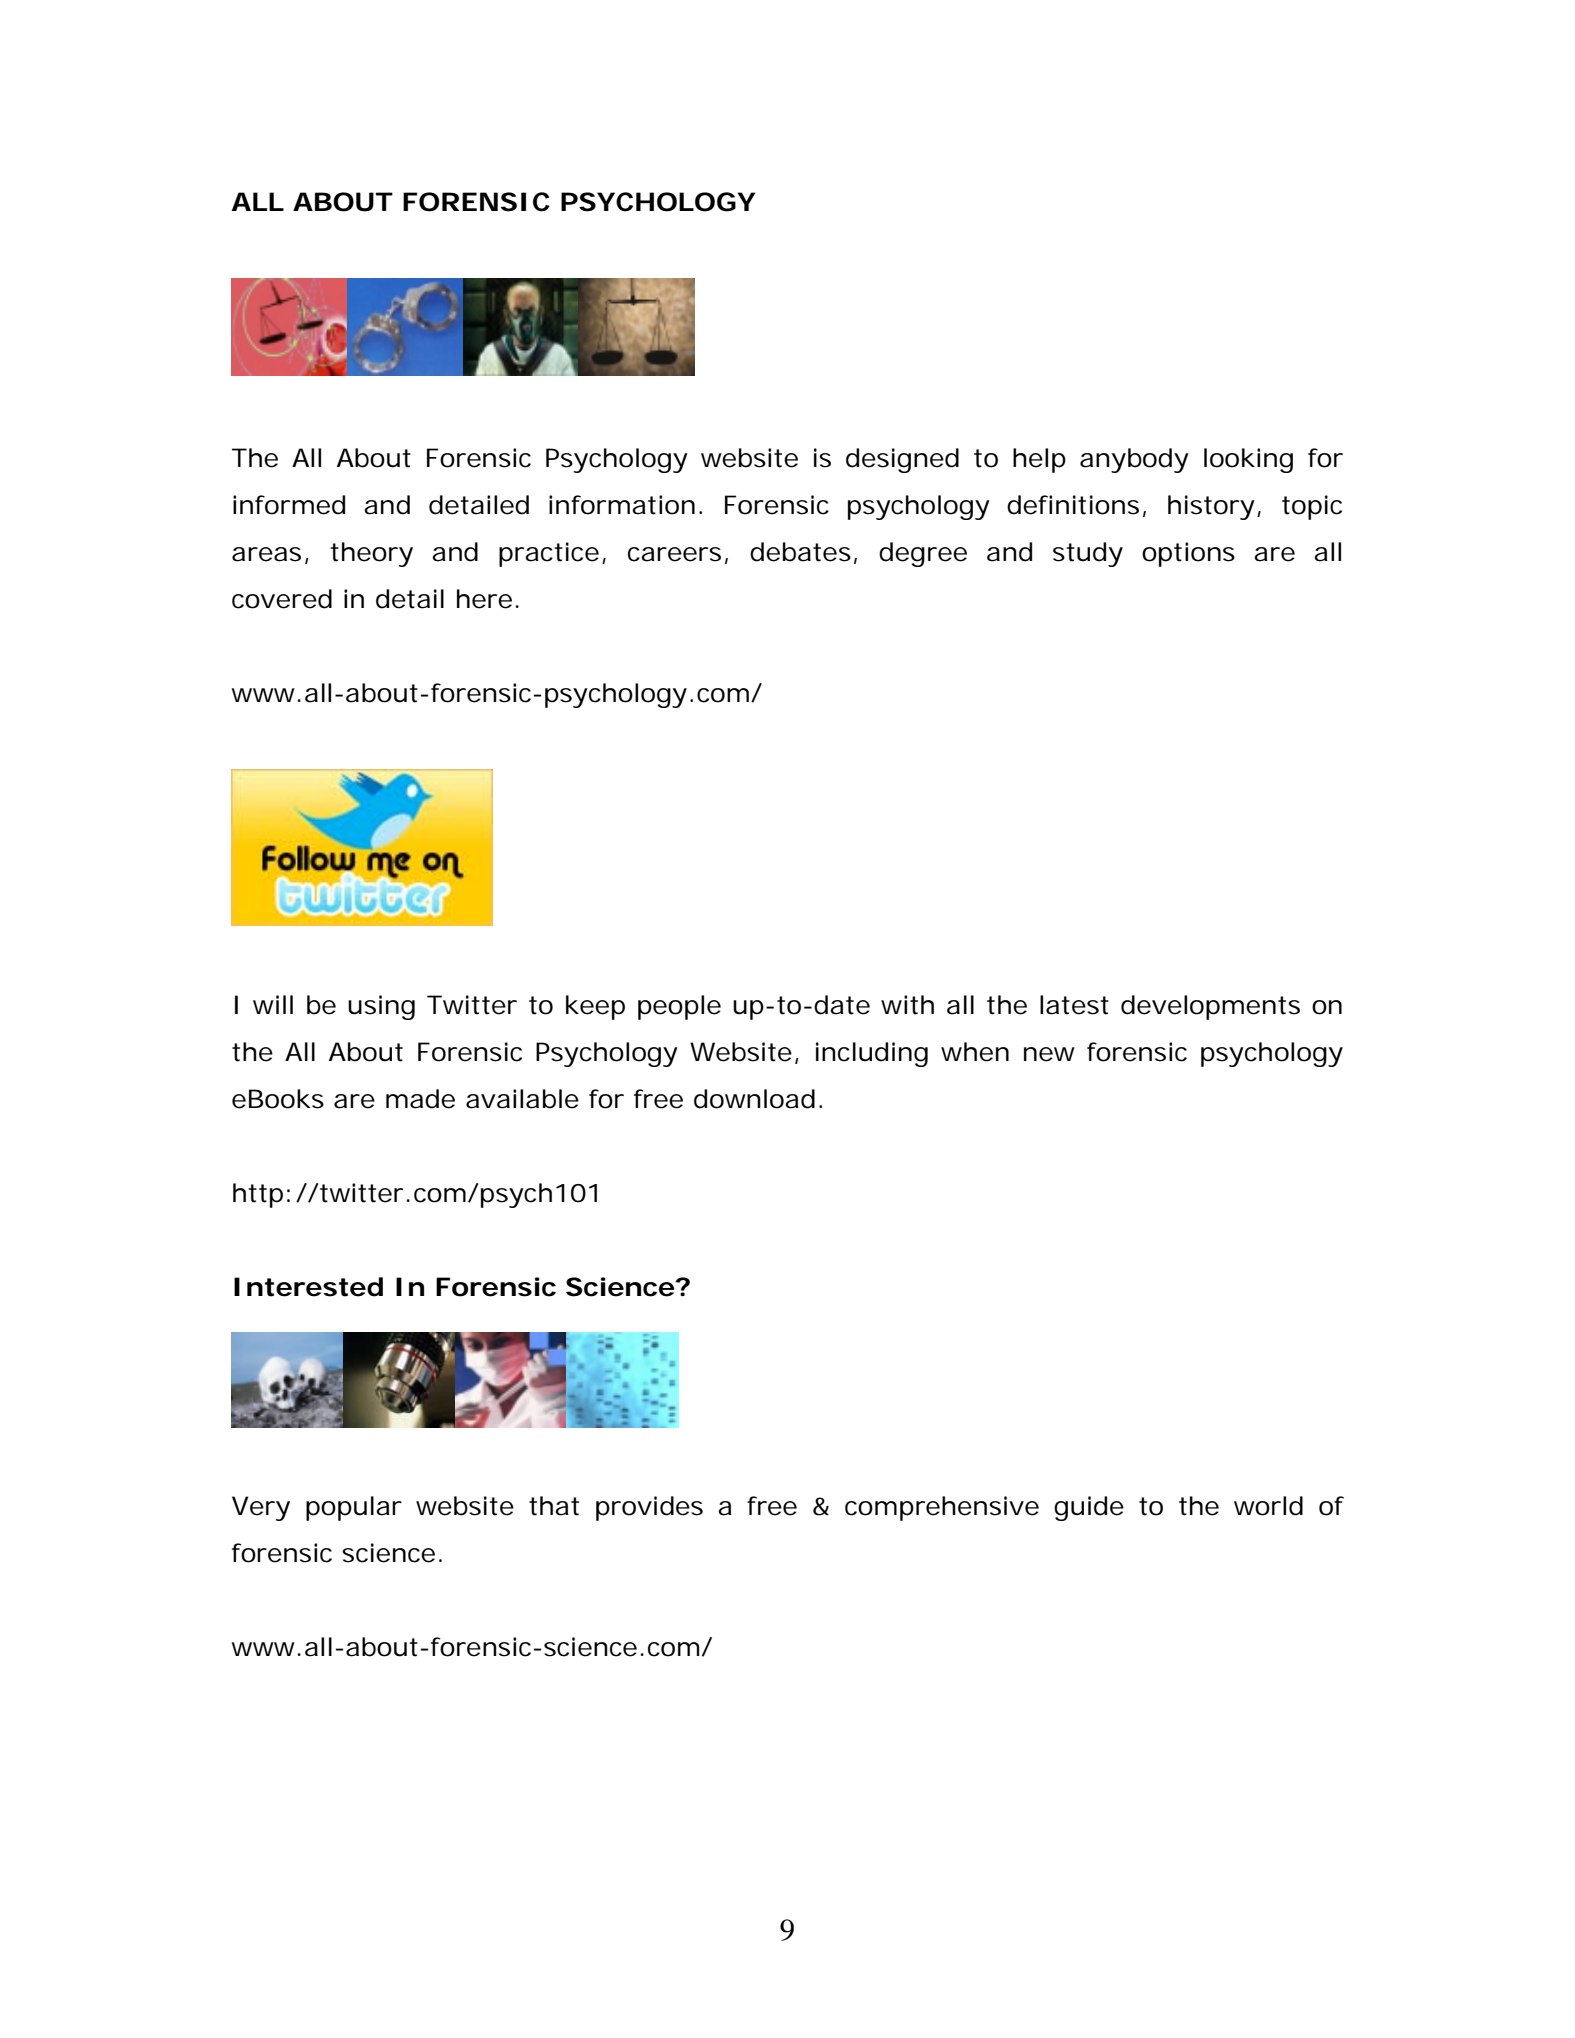 This screenshot has width=1575, height=2038. Describe the element at coordinates (308, 1287) in the screenshot. I see `Interested` at that location.
